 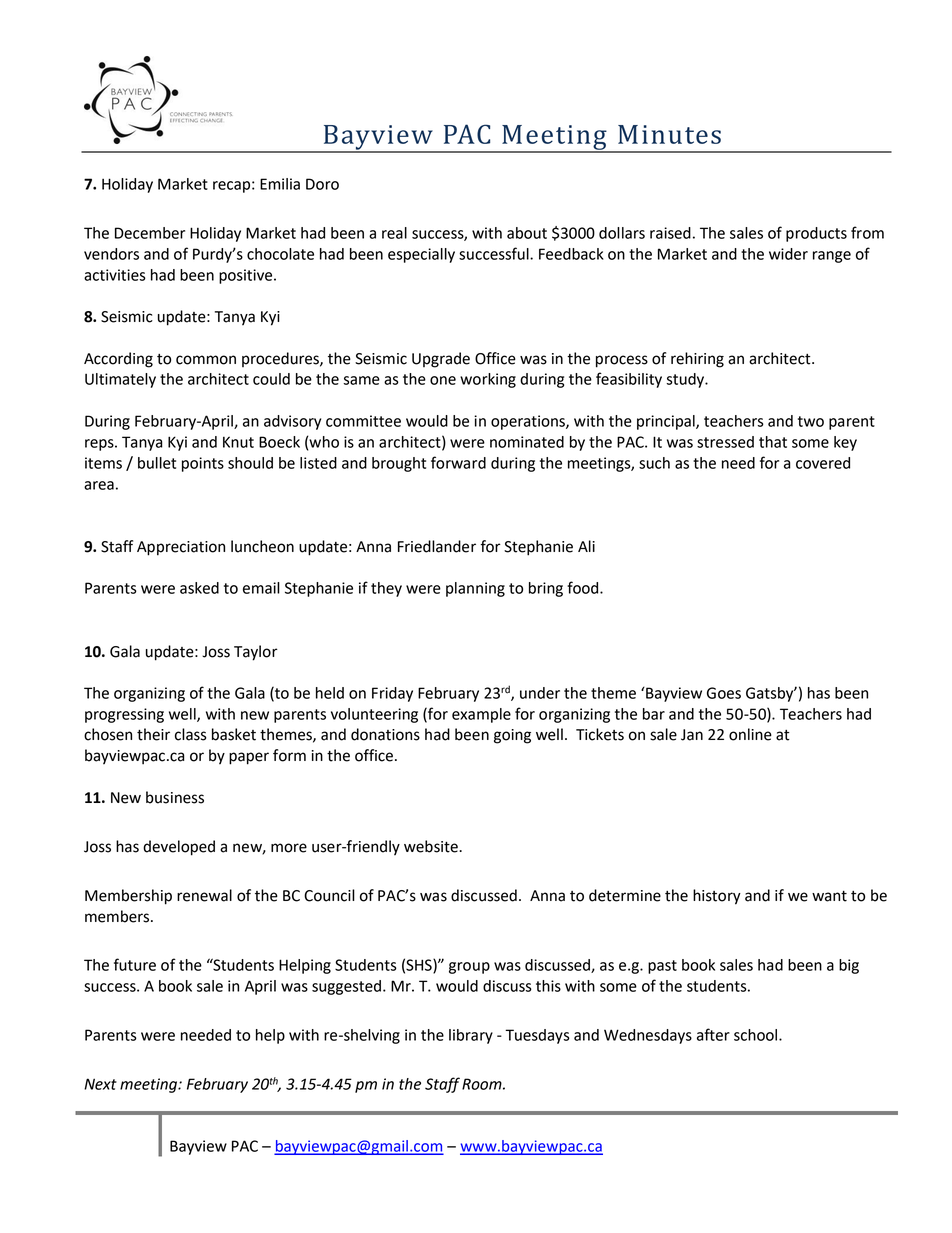 I want to click on Goes, so click(x=724, y=693).
